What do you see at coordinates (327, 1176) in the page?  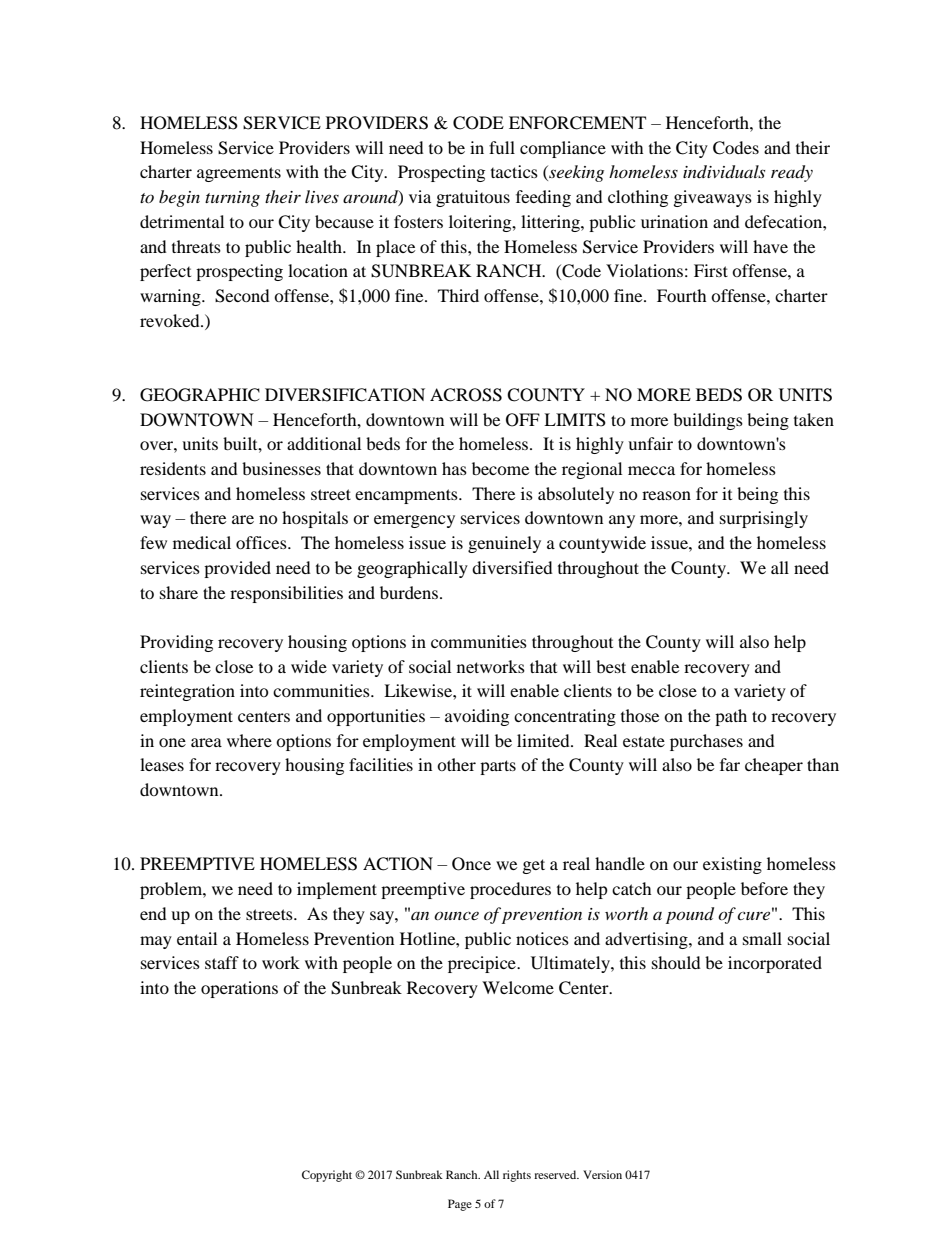 I see `Copyright` at bounding box center [327, 1176].
